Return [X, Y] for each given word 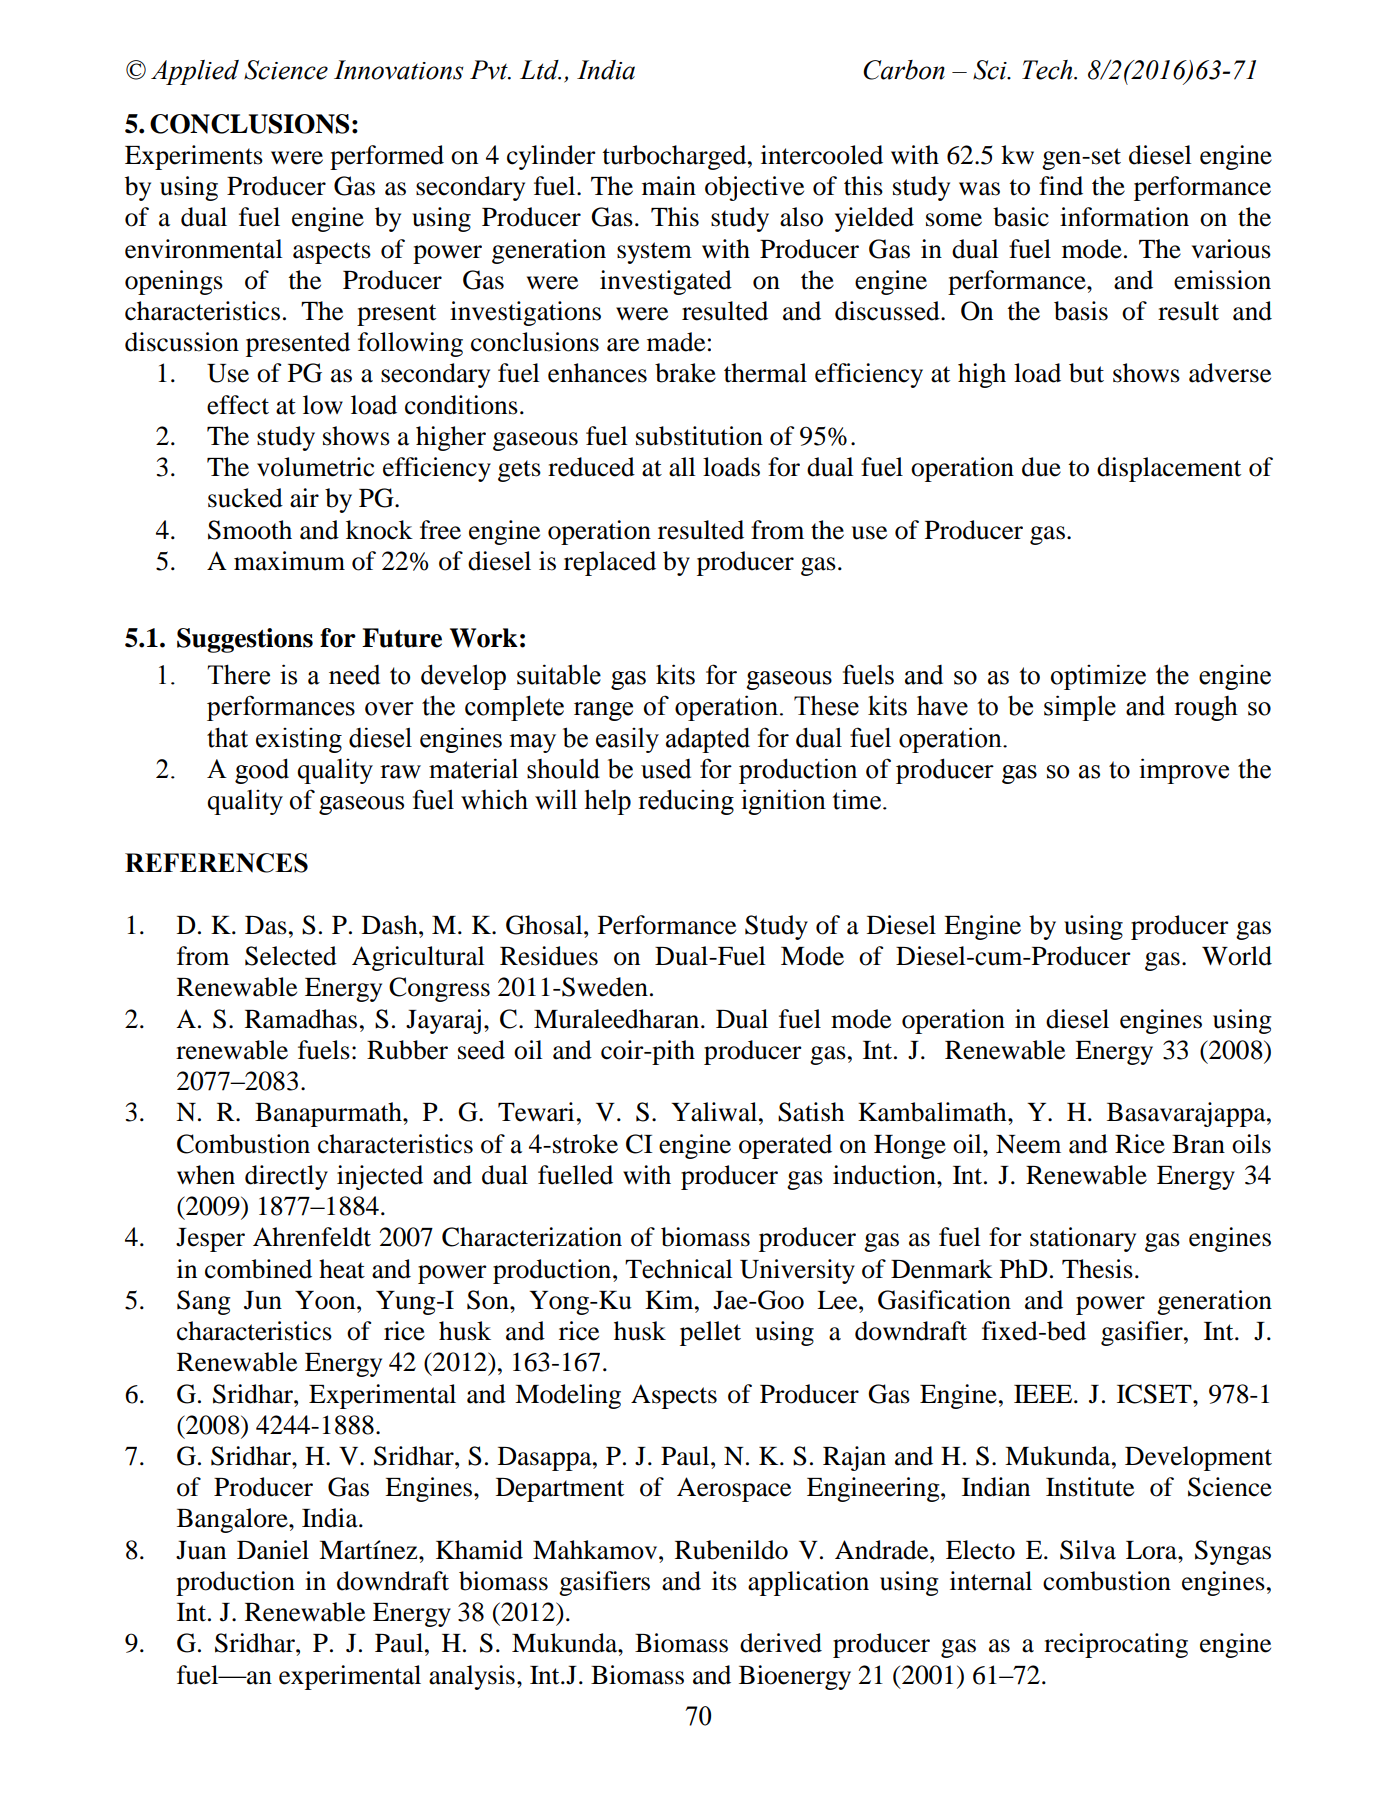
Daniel [273, 1550]
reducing [686, 802]
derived [781, 1643]
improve [1184, 771]
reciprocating [1116, 1645]
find [1061, 186]
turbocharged [675, 157]
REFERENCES [216, 863]
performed [387, 157]
